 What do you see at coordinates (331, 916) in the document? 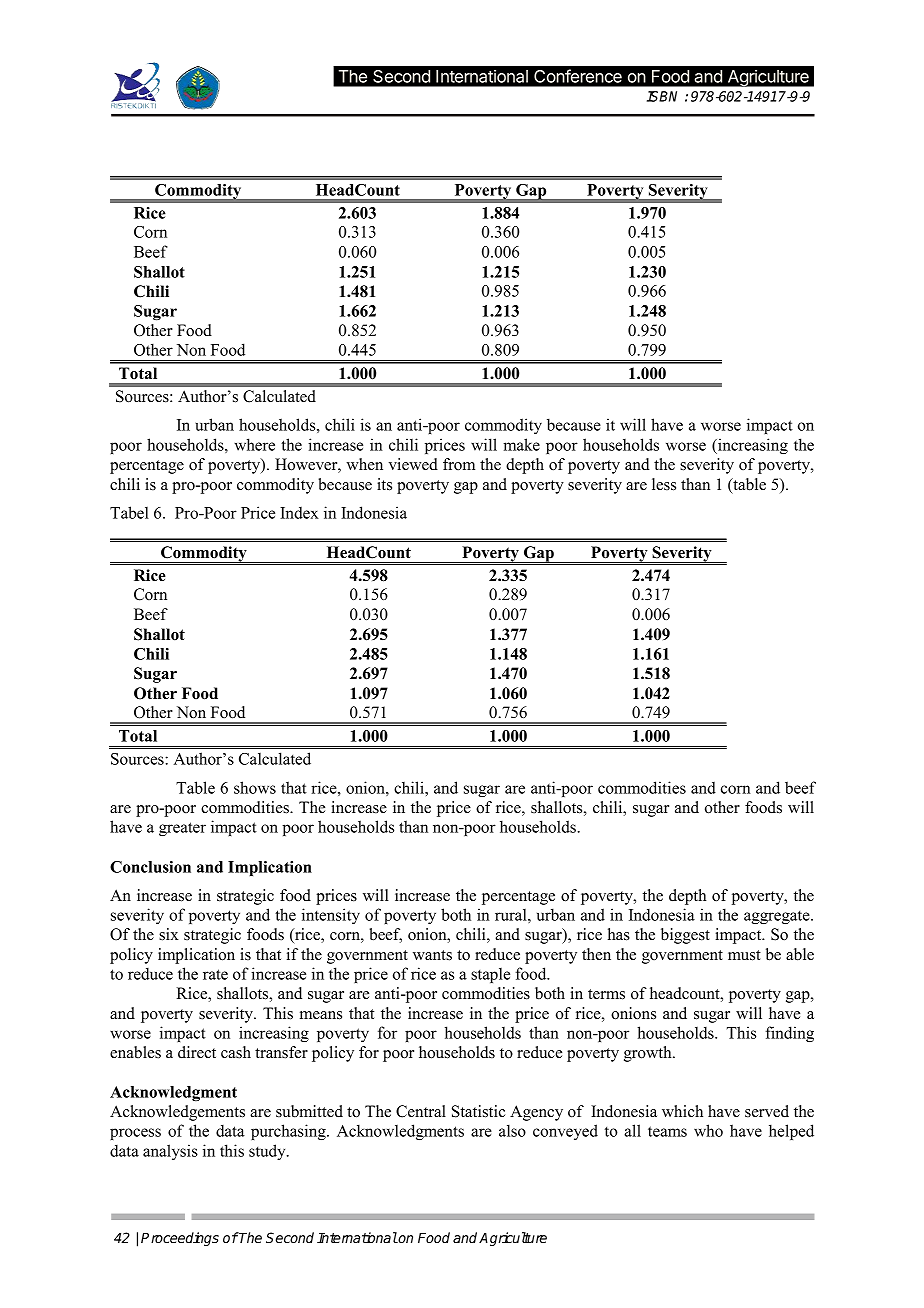
I see `intensity` at bounding box center [331, 916].
